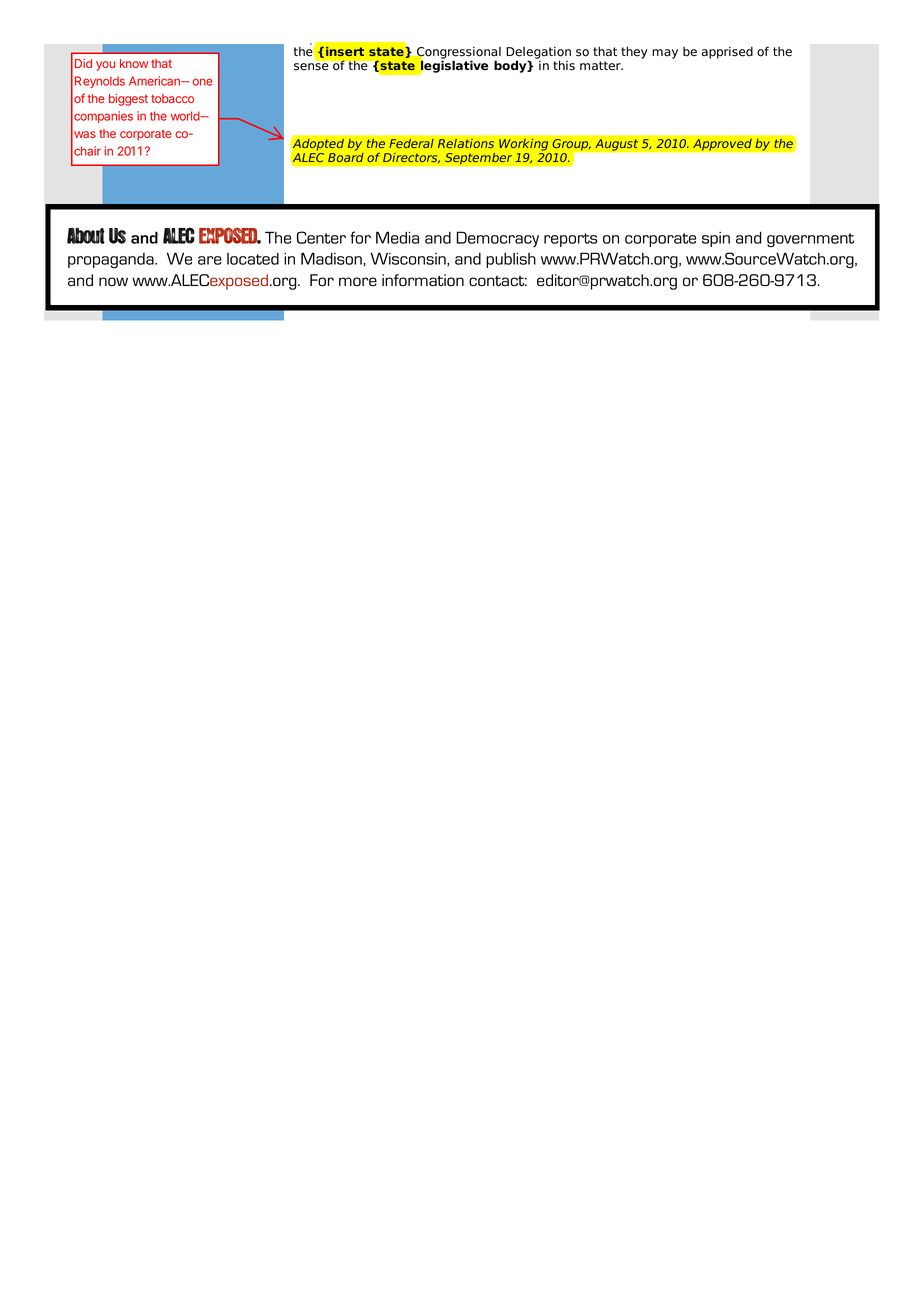 The height and width of the screenshot is (1308, 924). What do you see at coordinates (479, 158) in the screenshot?
I see `September` at bounding box center [479, 158].
